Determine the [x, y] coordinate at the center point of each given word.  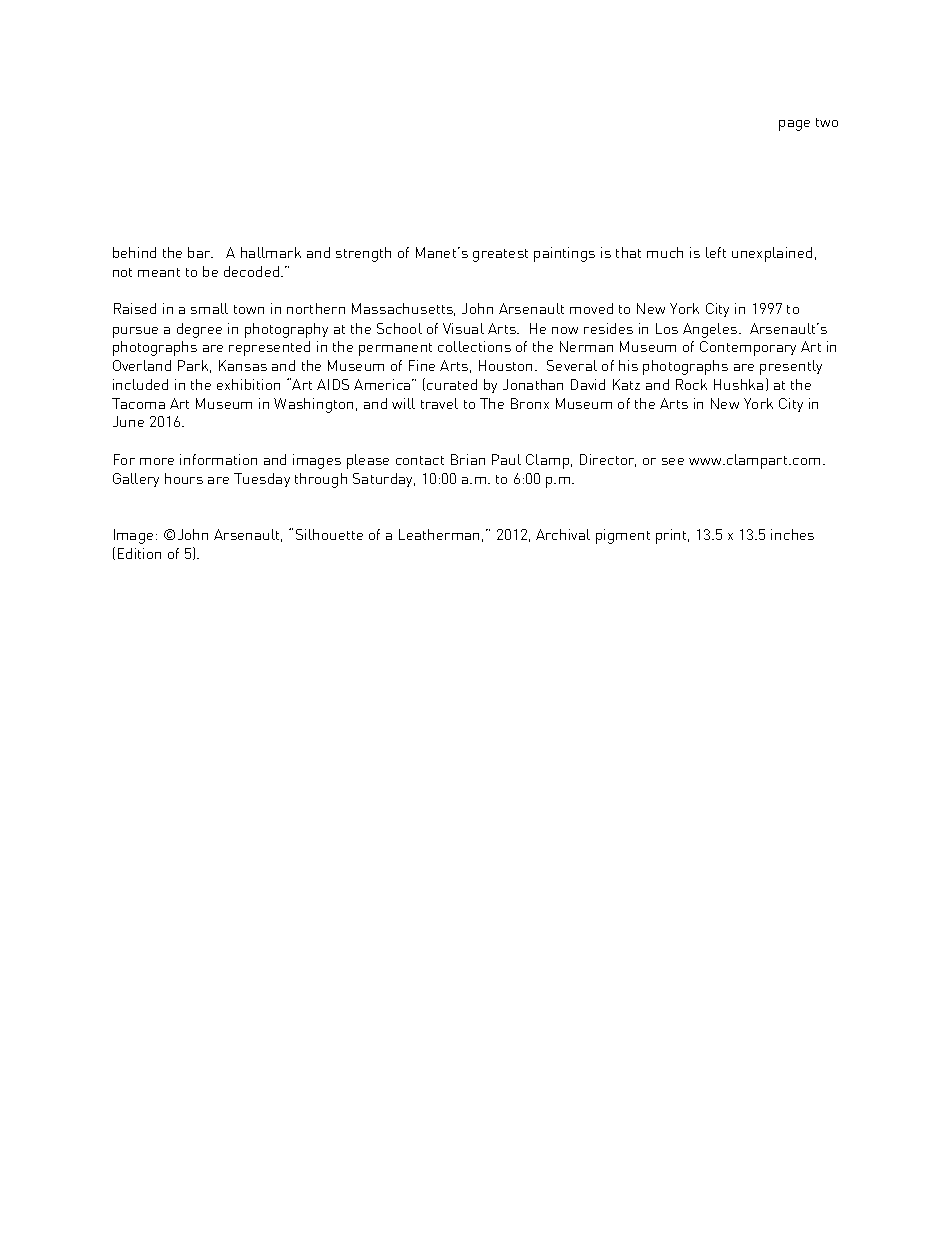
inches [792, 534]
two [827, 122]
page [794, 125]
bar [200, 252]
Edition [139, 553]
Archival [563, 534]
